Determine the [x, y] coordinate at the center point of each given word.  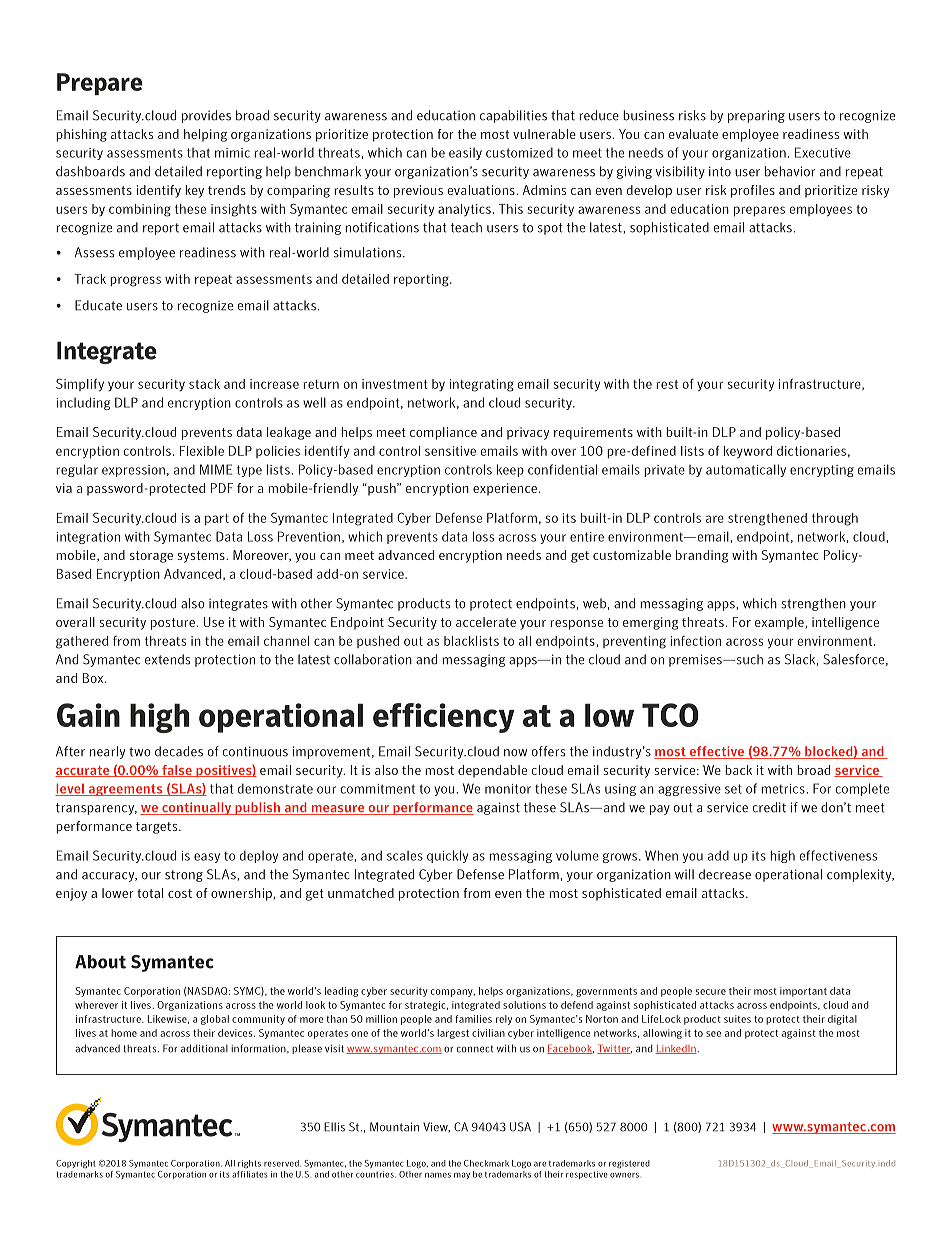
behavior [790, 171]
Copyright [76, 1164]
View [436, 1127]
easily [465, 154]
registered [629, 1164]
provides [206, 116]
